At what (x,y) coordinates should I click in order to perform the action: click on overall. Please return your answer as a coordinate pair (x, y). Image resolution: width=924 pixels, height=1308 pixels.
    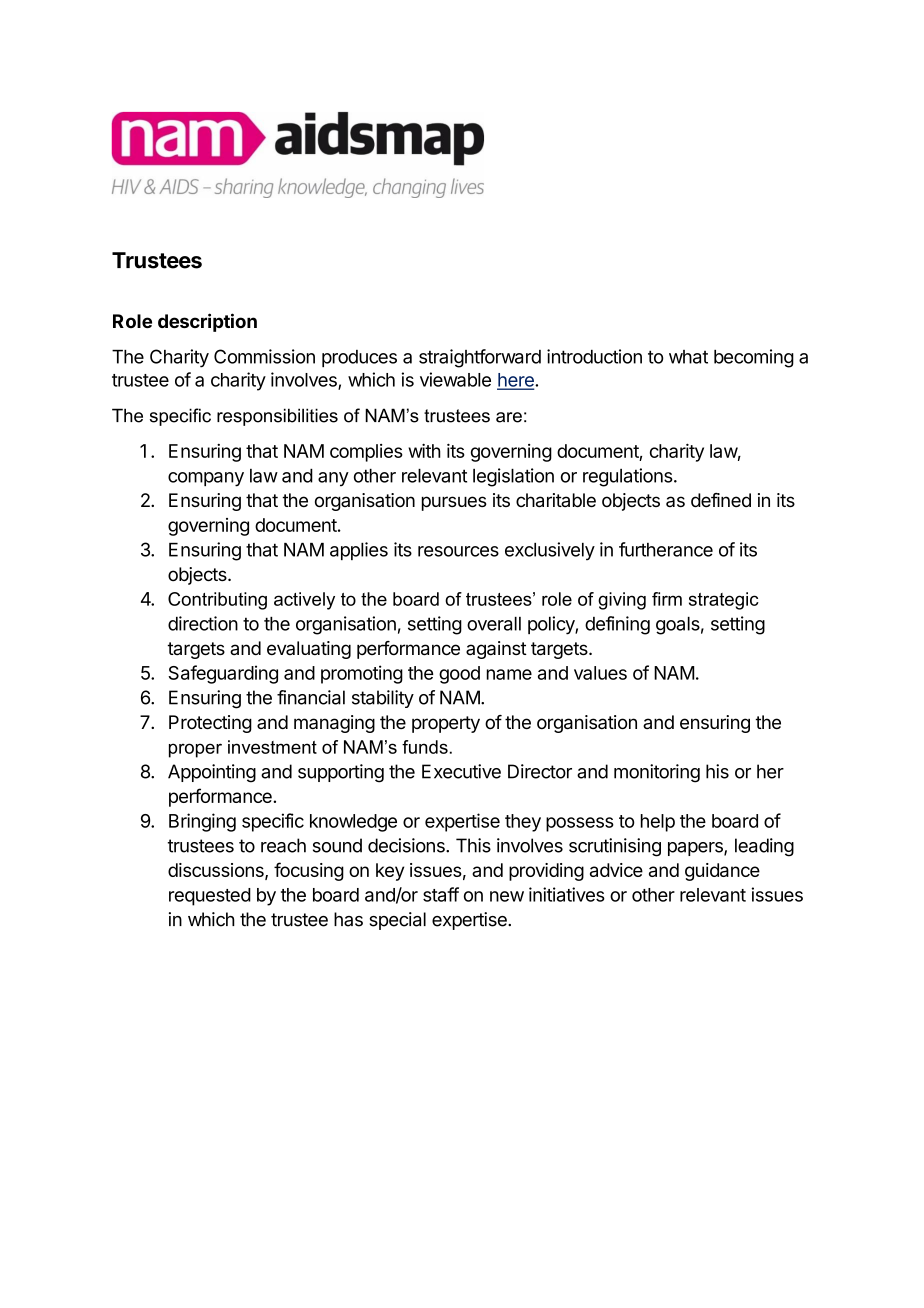
    Looking at the image, I should click on (494, 624).
